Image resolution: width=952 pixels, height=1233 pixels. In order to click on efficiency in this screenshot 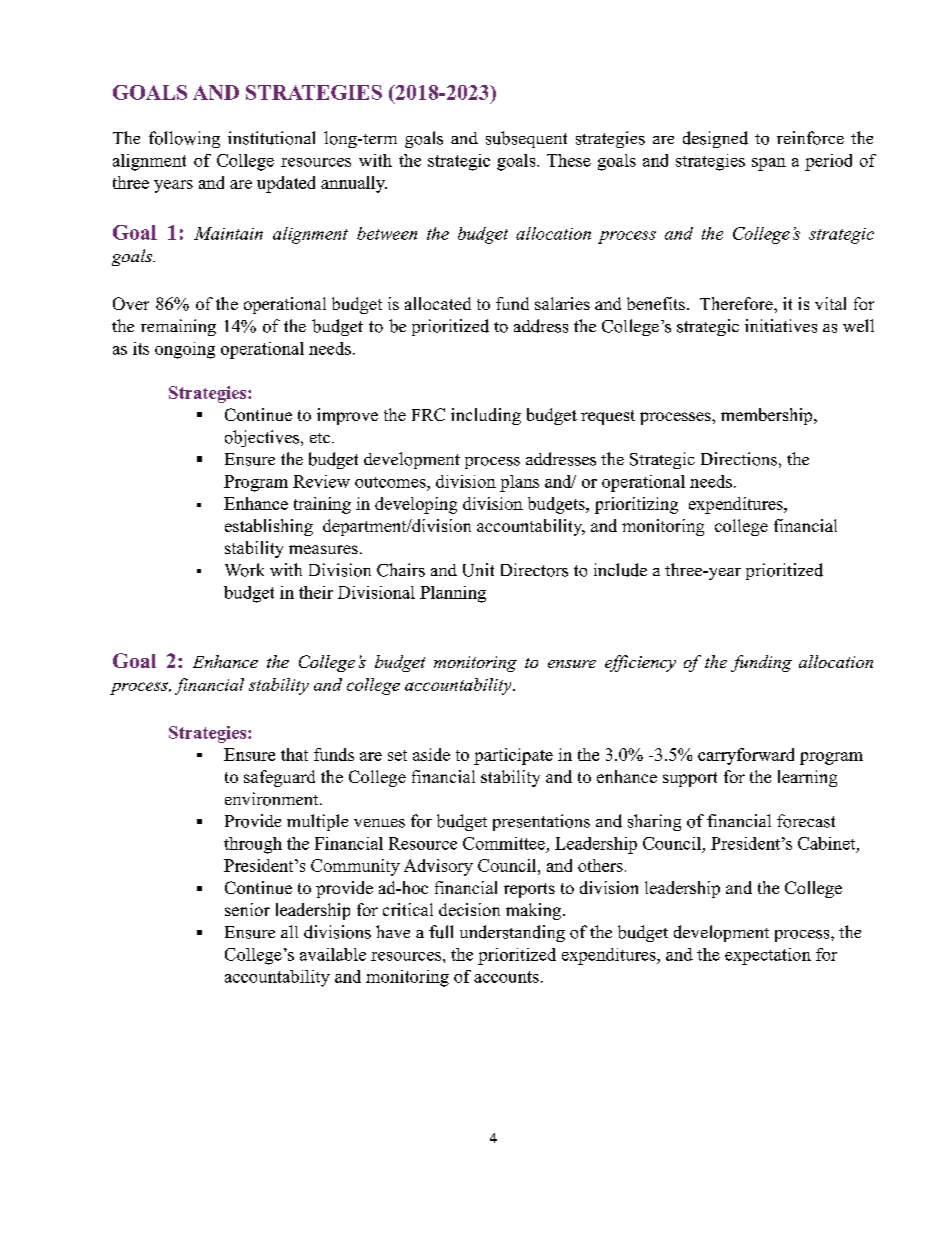, I will do `click(640, 663)`.
